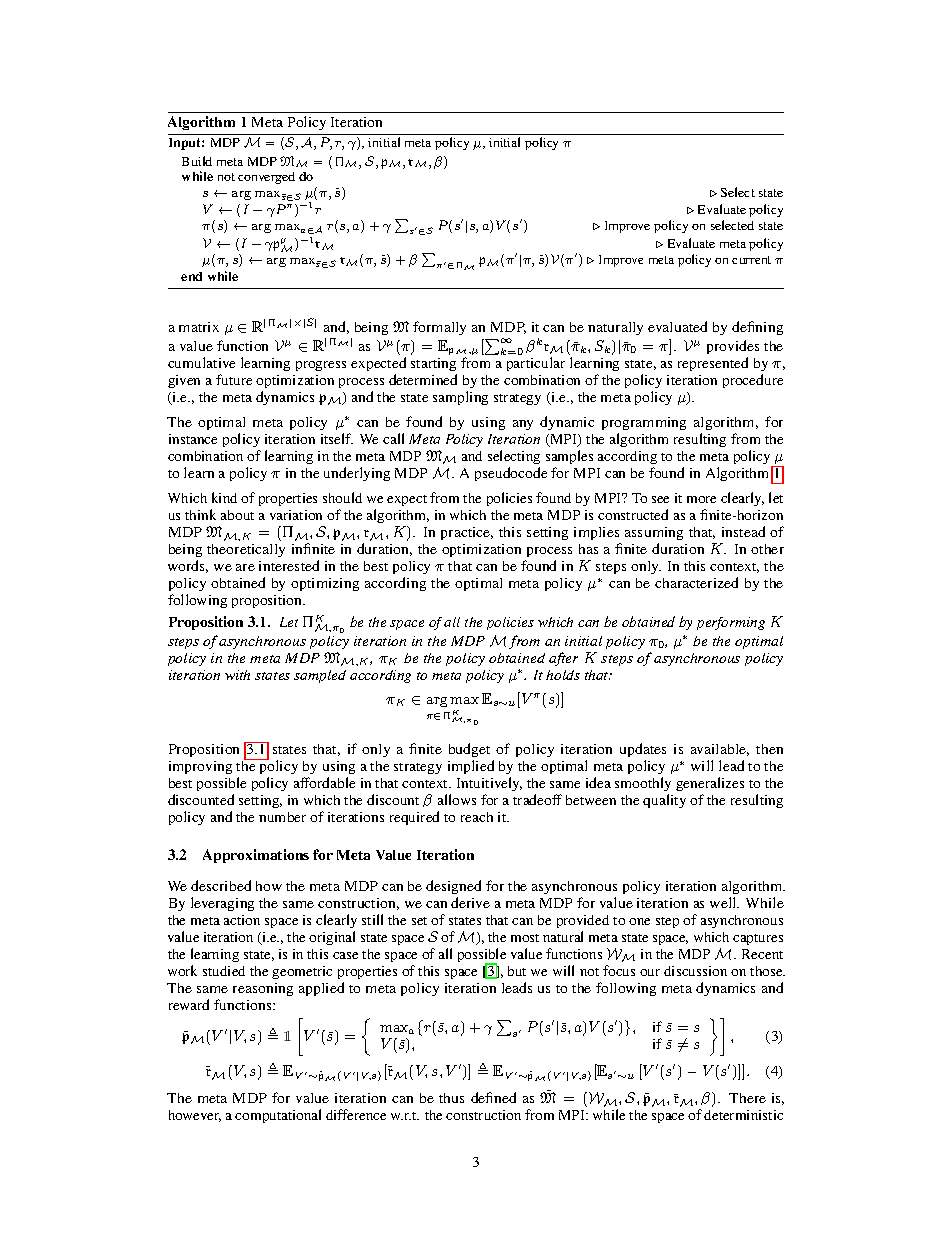 The width and height of the page is (952, 1233). Describe the element at coordinates (278, 1116) in the page. I see `computational` at that location.
